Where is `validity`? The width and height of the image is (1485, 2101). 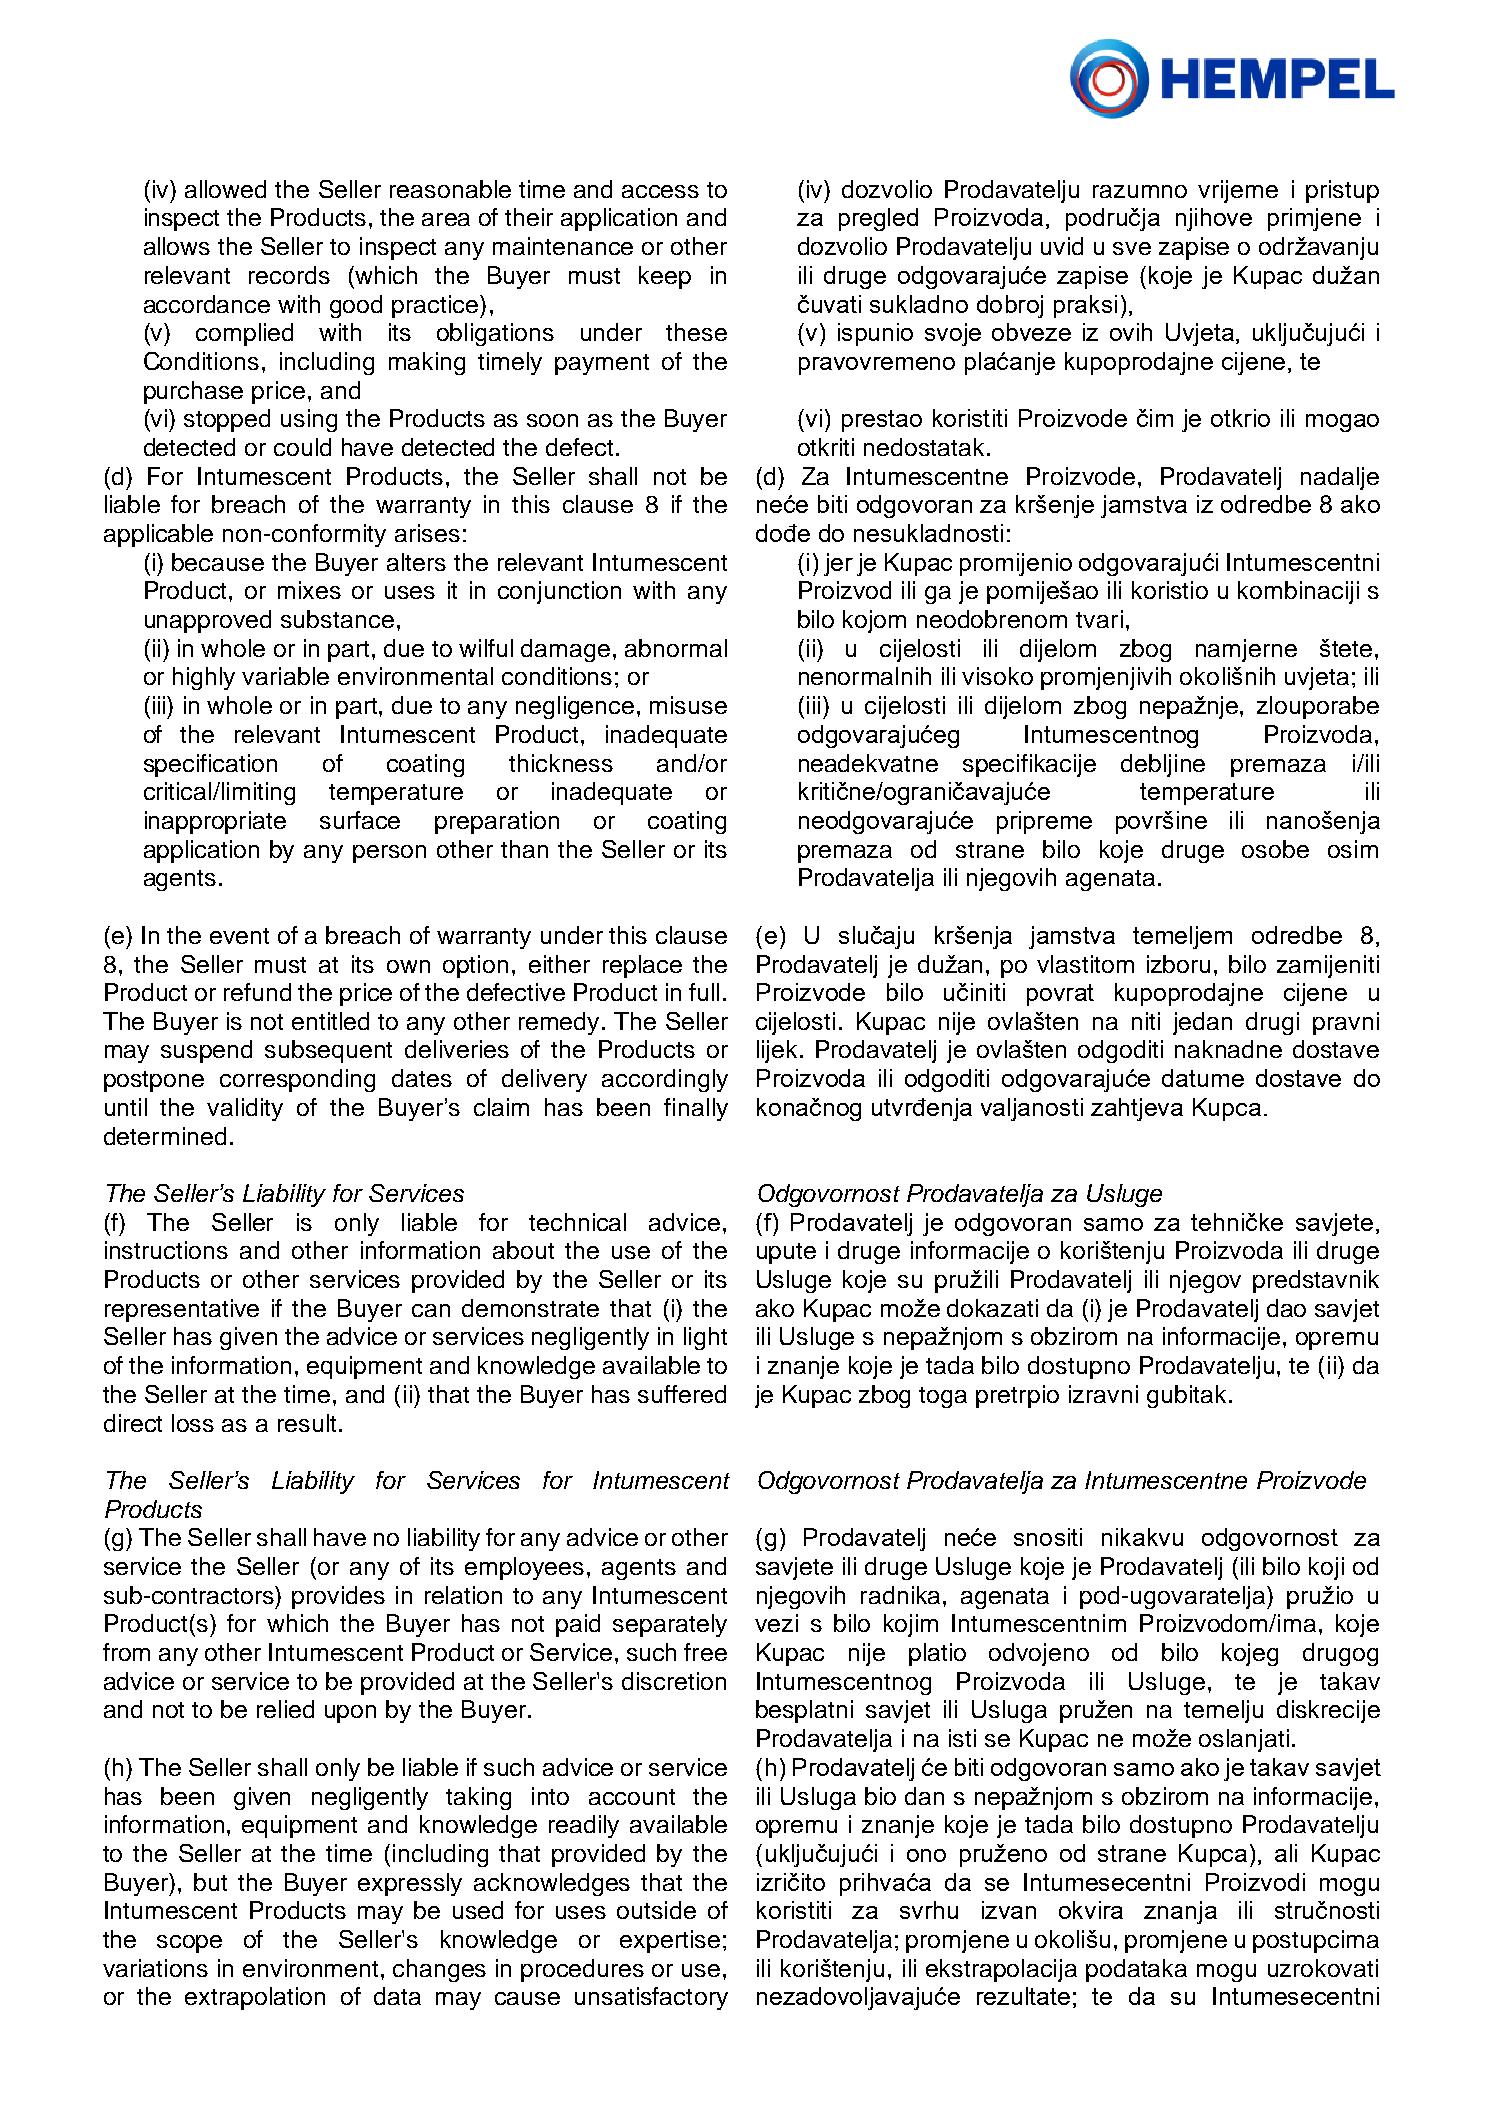 validity is located at coordinates (245, 1109).
